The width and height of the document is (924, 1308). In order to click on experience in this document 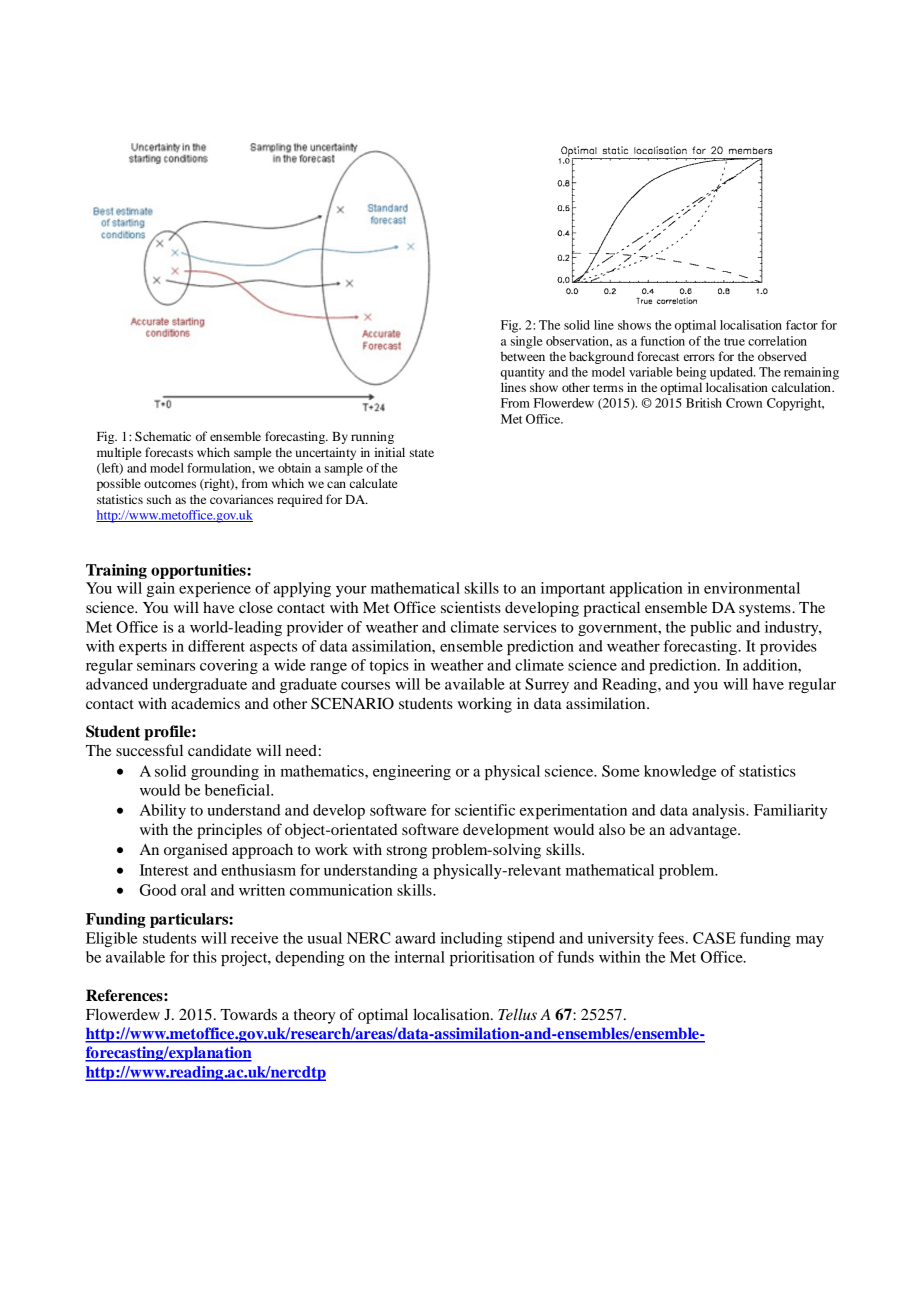, I will do `click(215, 589)`.
